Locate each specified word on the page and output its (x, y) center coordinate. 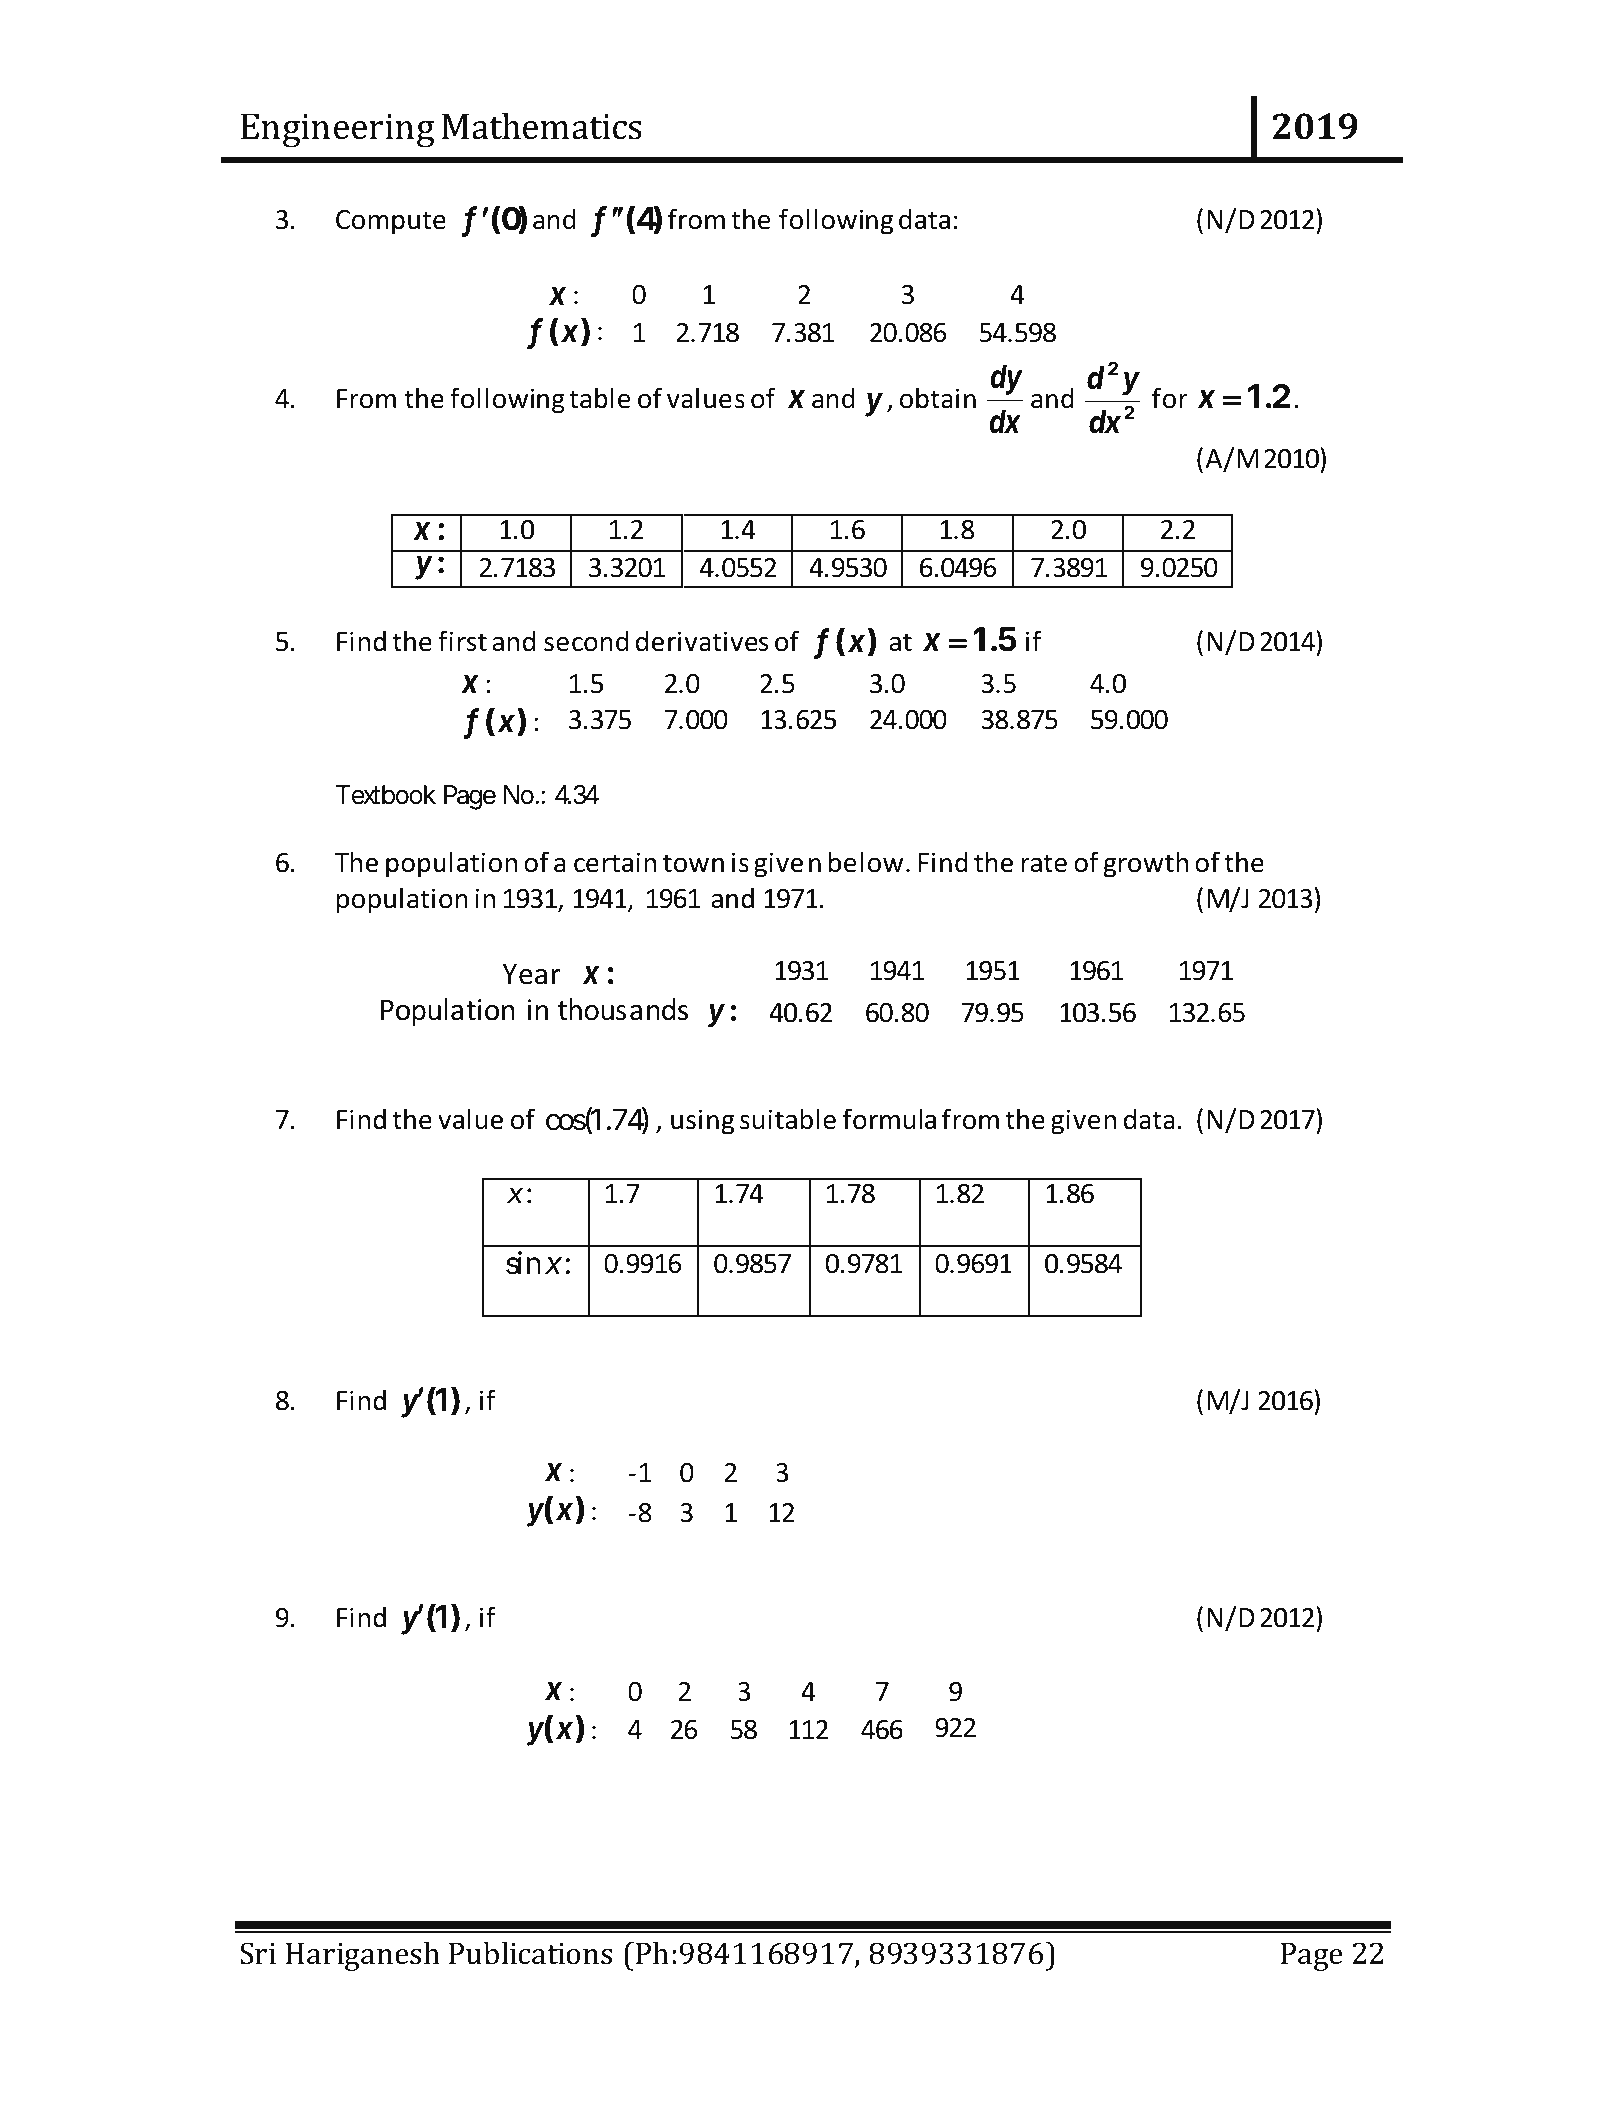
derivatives (702, 641)
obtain (938, 398)
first (462, 641)
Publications (530, 1953)
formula (889, 1119)
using (702, 1122)
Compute (391, 222)
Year (531, 974)
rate (1044, 863)
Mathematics (542, 126)
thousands (623, 1009)
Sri (258, 1953)
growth (1146, 864)
